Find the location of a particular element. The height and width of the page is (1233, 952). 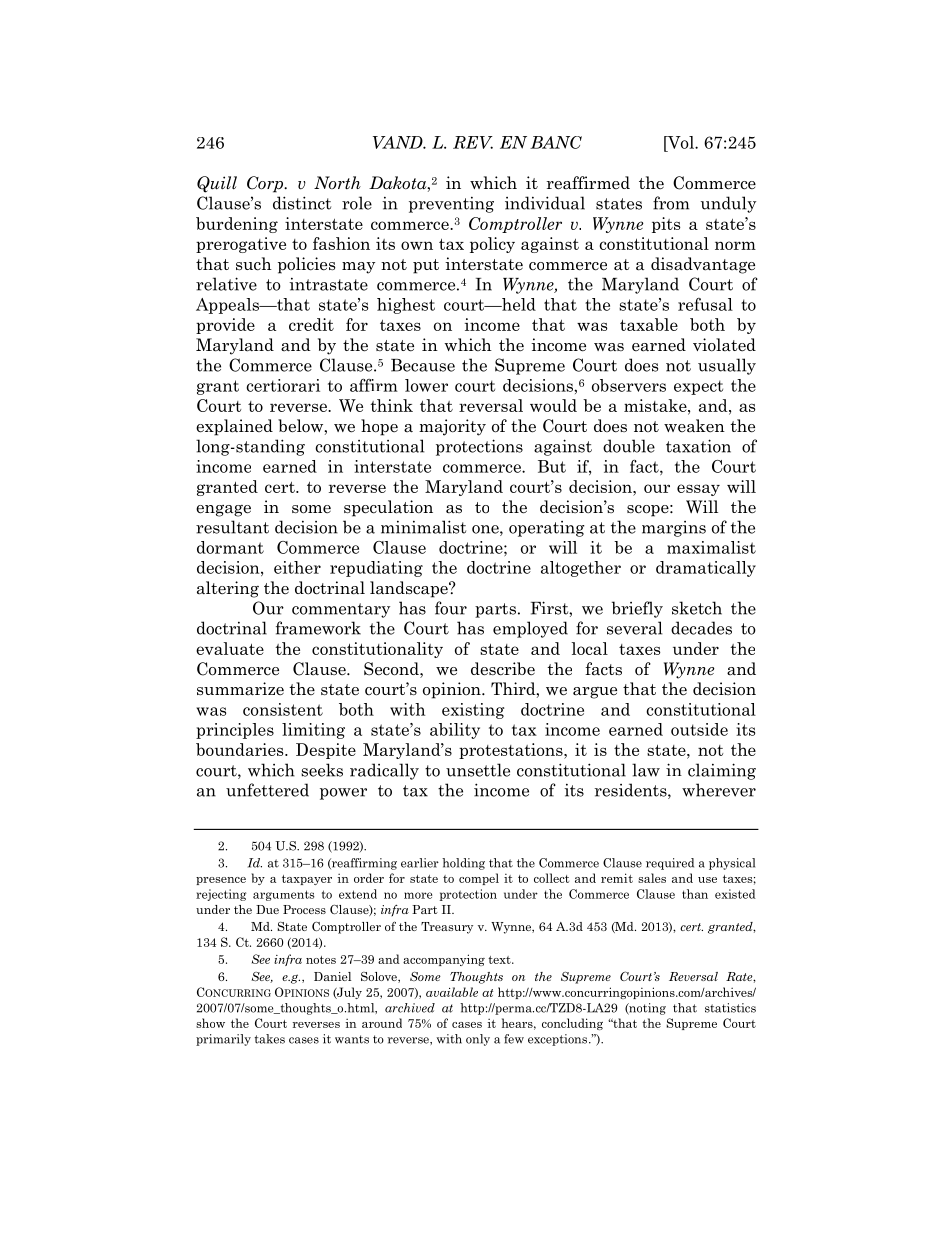

preventing is located at coordinates (451, 205).
